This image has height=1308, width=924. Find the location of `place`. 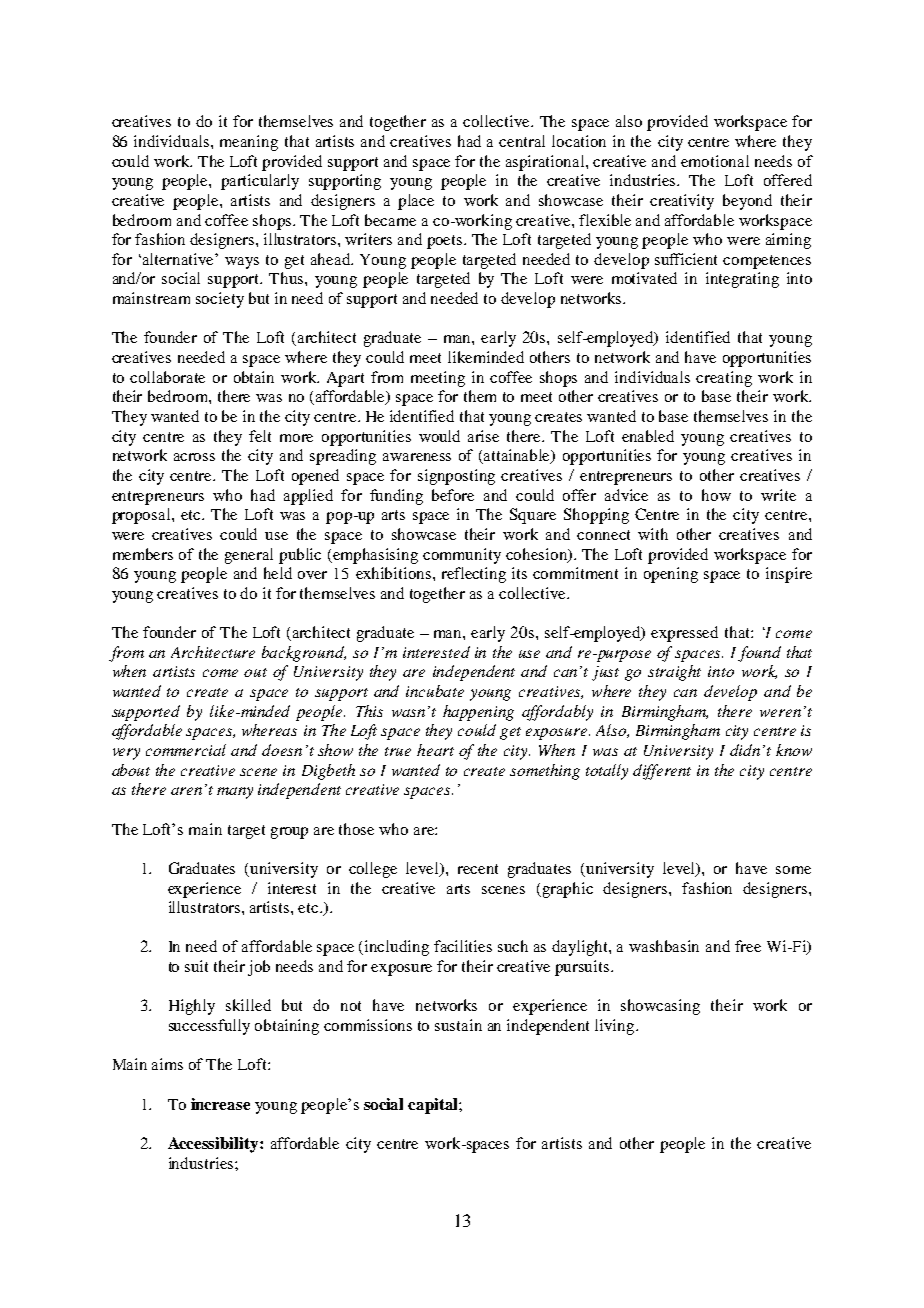

place is located at coordinates (416, 202).
